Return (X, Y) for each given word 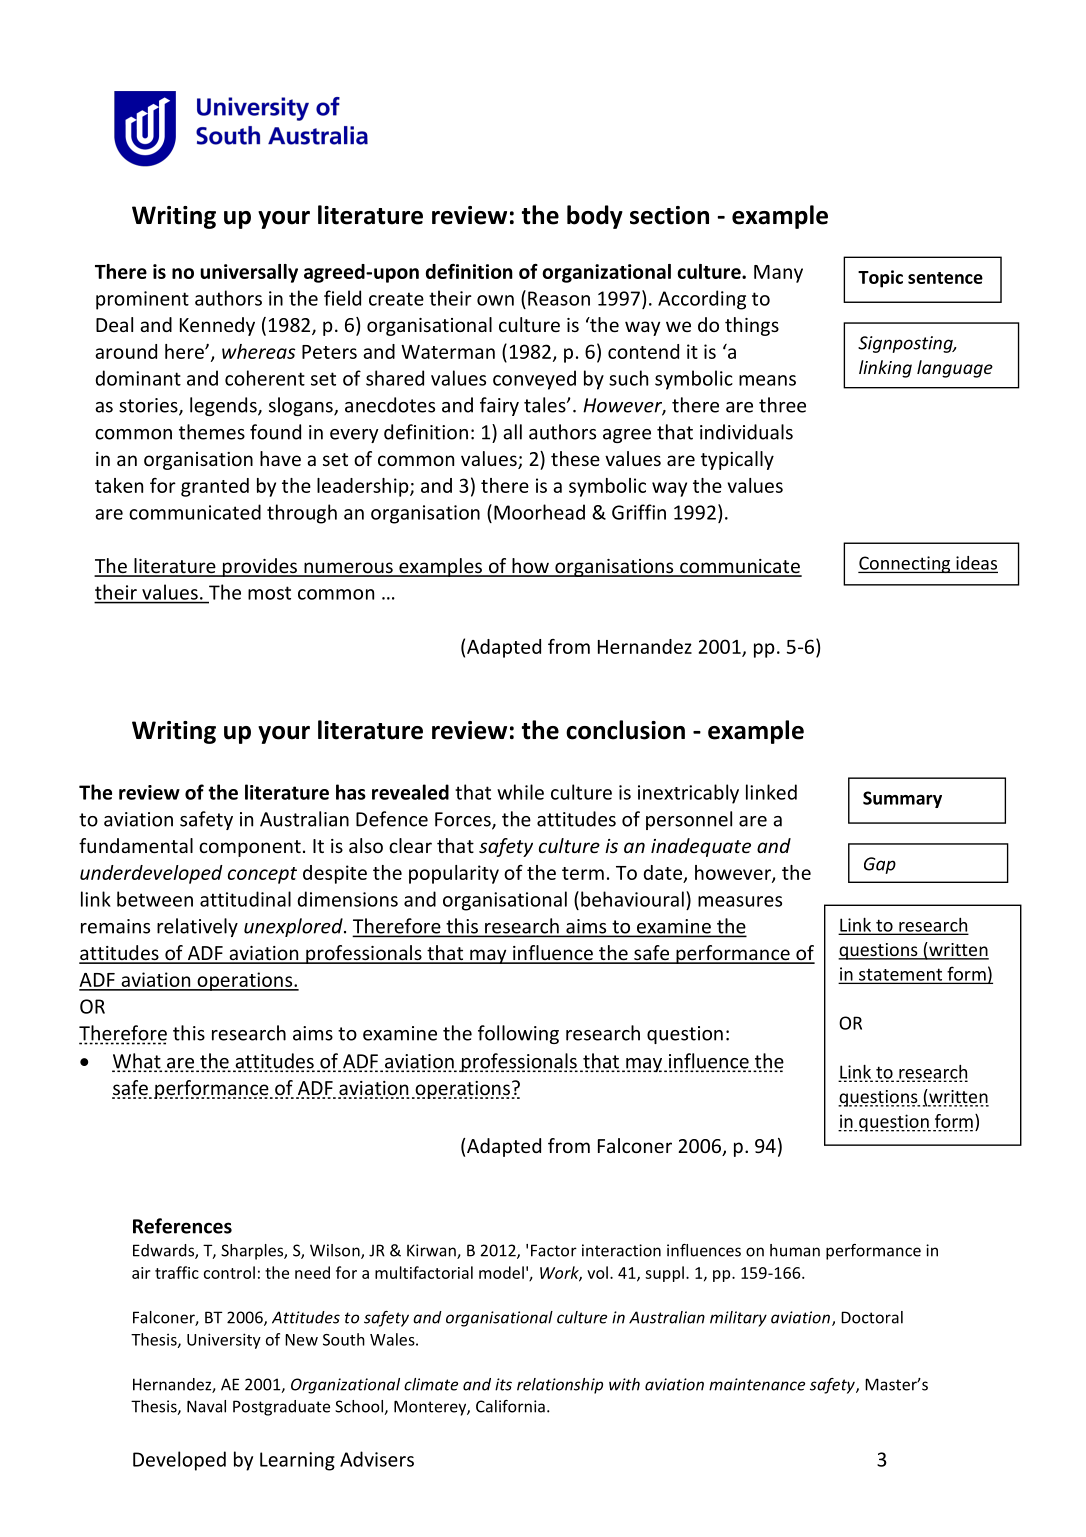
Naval (206, 1406)
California (510, 1406)
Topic (880, 279)
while (520, 792)
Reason (559, 298)
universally (249, 273)
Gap (880, 865)
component (250, 848)
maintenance (757, 1384)
